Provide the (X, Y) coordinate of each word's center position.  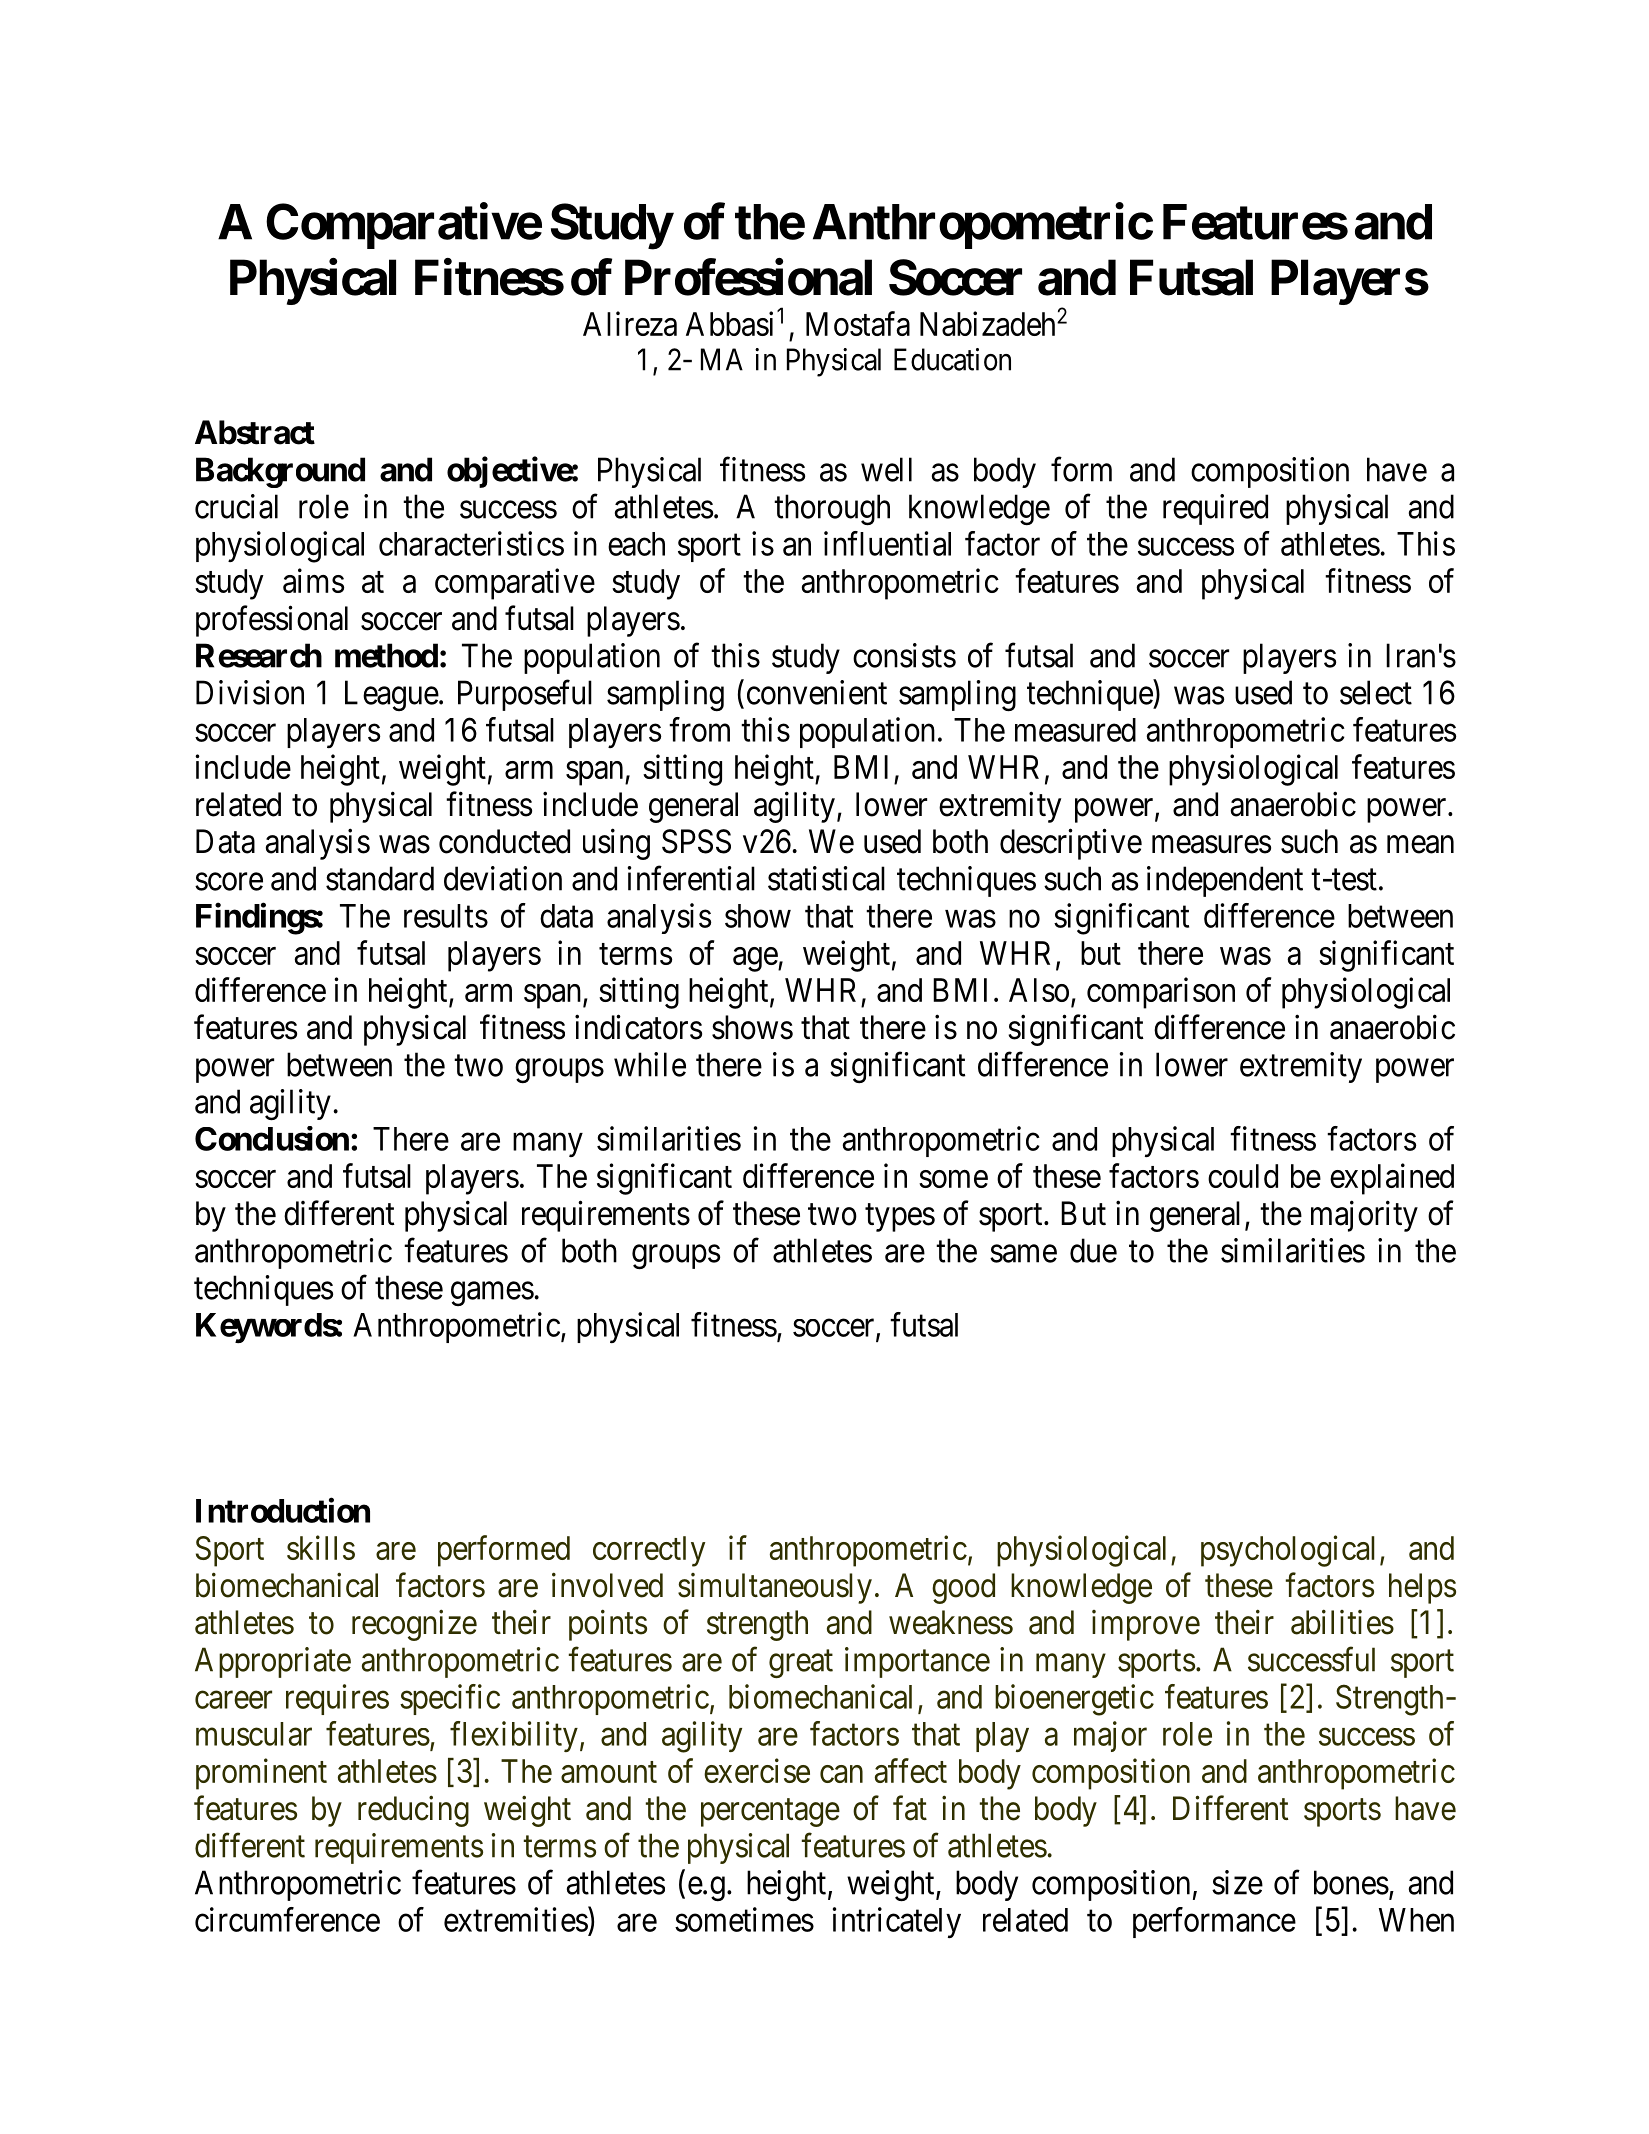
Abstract (255, 432)
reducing (413, 1811)
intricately (897, 1922)
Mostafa (858, 323)
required (1215, 509)
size (1237, 1882)
